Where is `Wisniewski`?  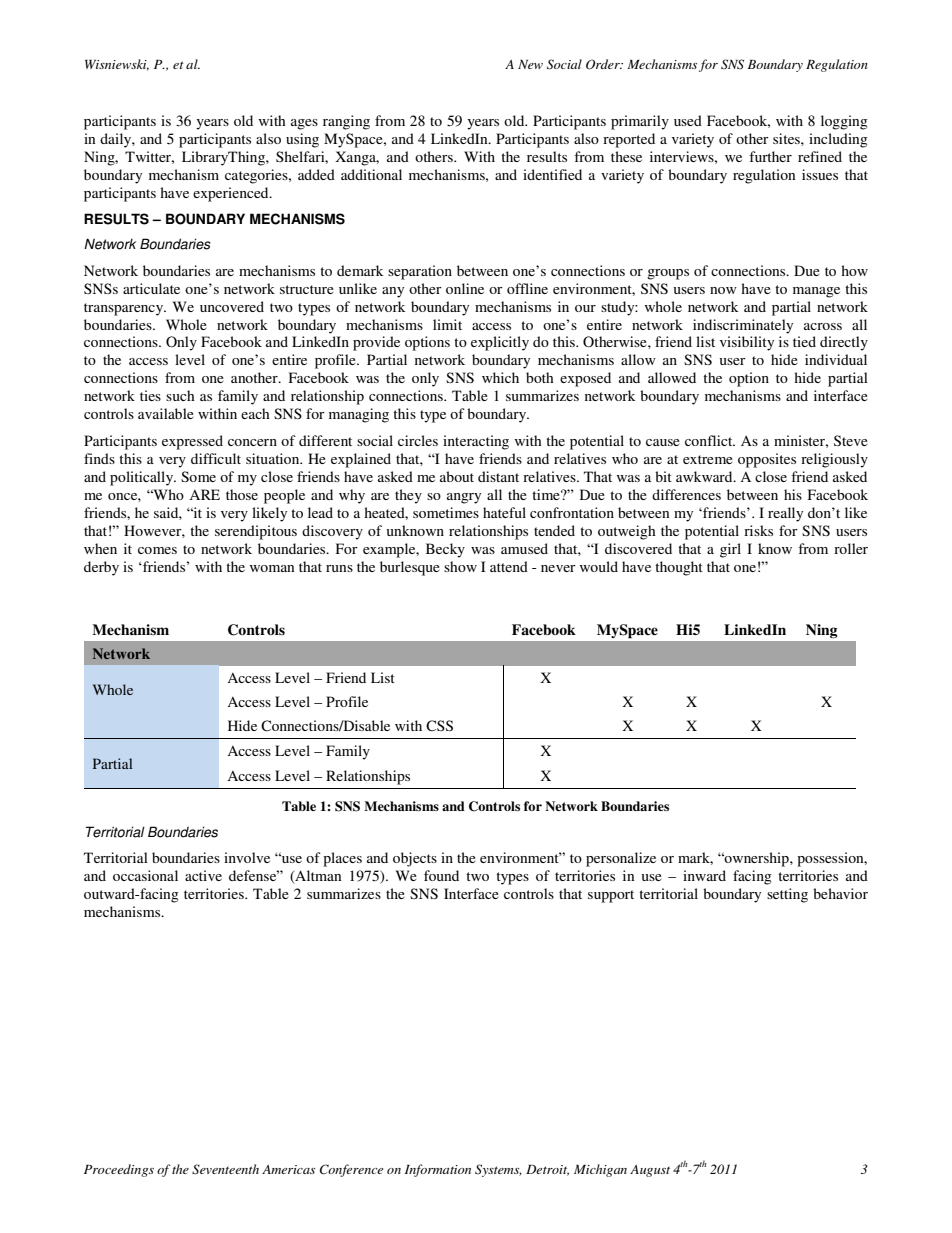
Wisniewski is located at coordinates (117, 65).
